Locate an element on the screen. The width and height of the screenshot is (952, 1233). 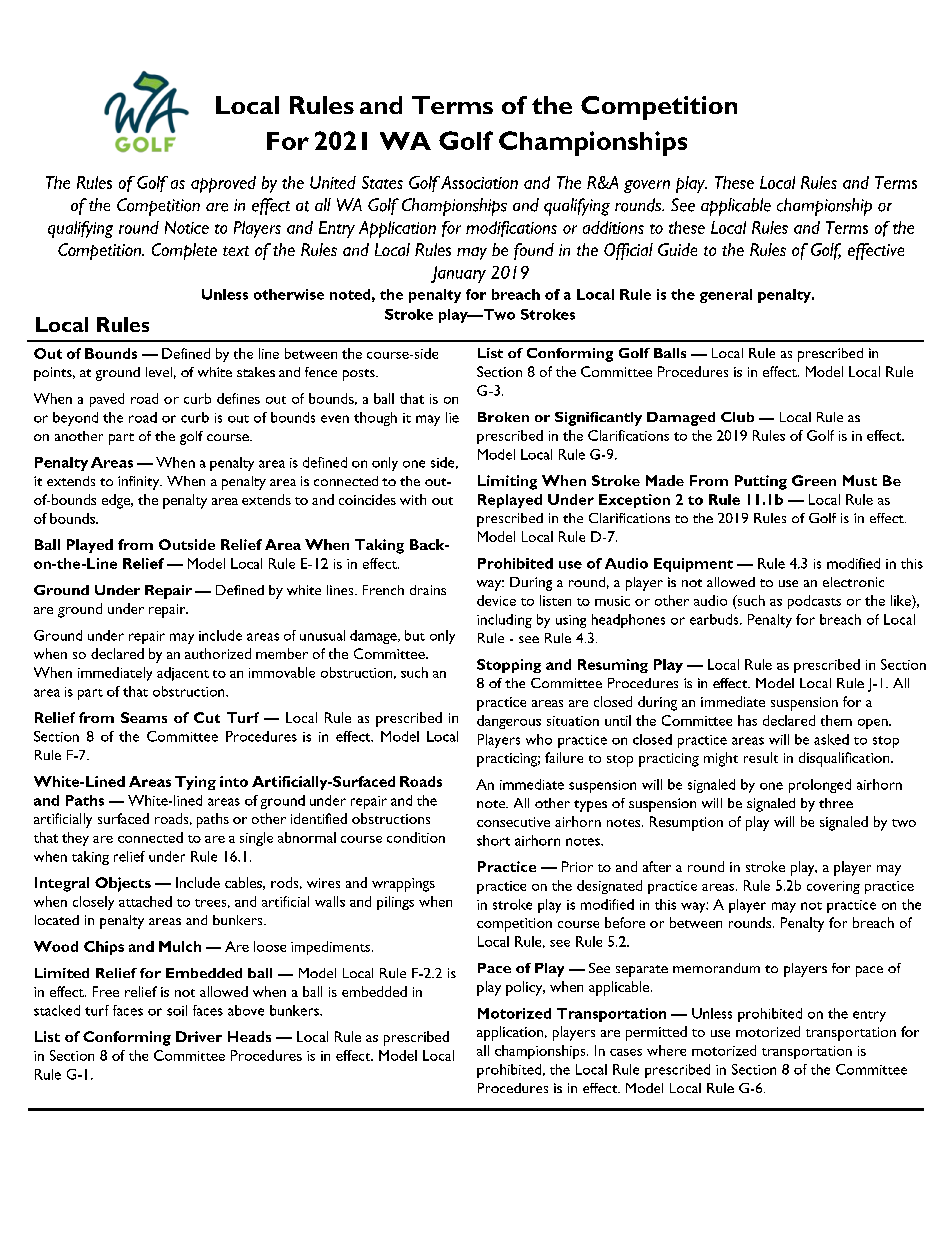
result is located at coordinates (761, 757).
